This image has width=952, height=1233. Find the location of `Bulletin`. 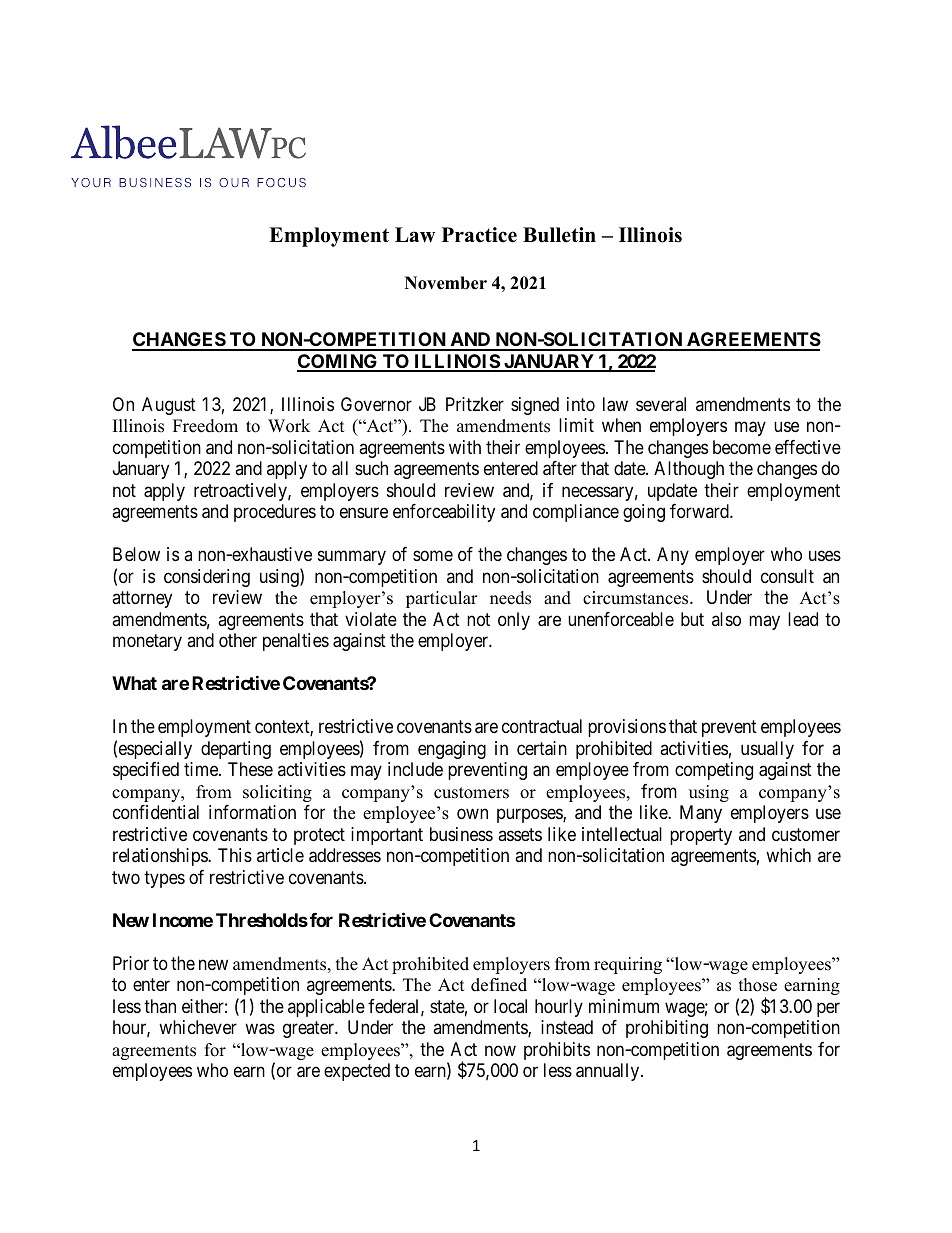

Bulletin is located at coordinates (559, 235).
